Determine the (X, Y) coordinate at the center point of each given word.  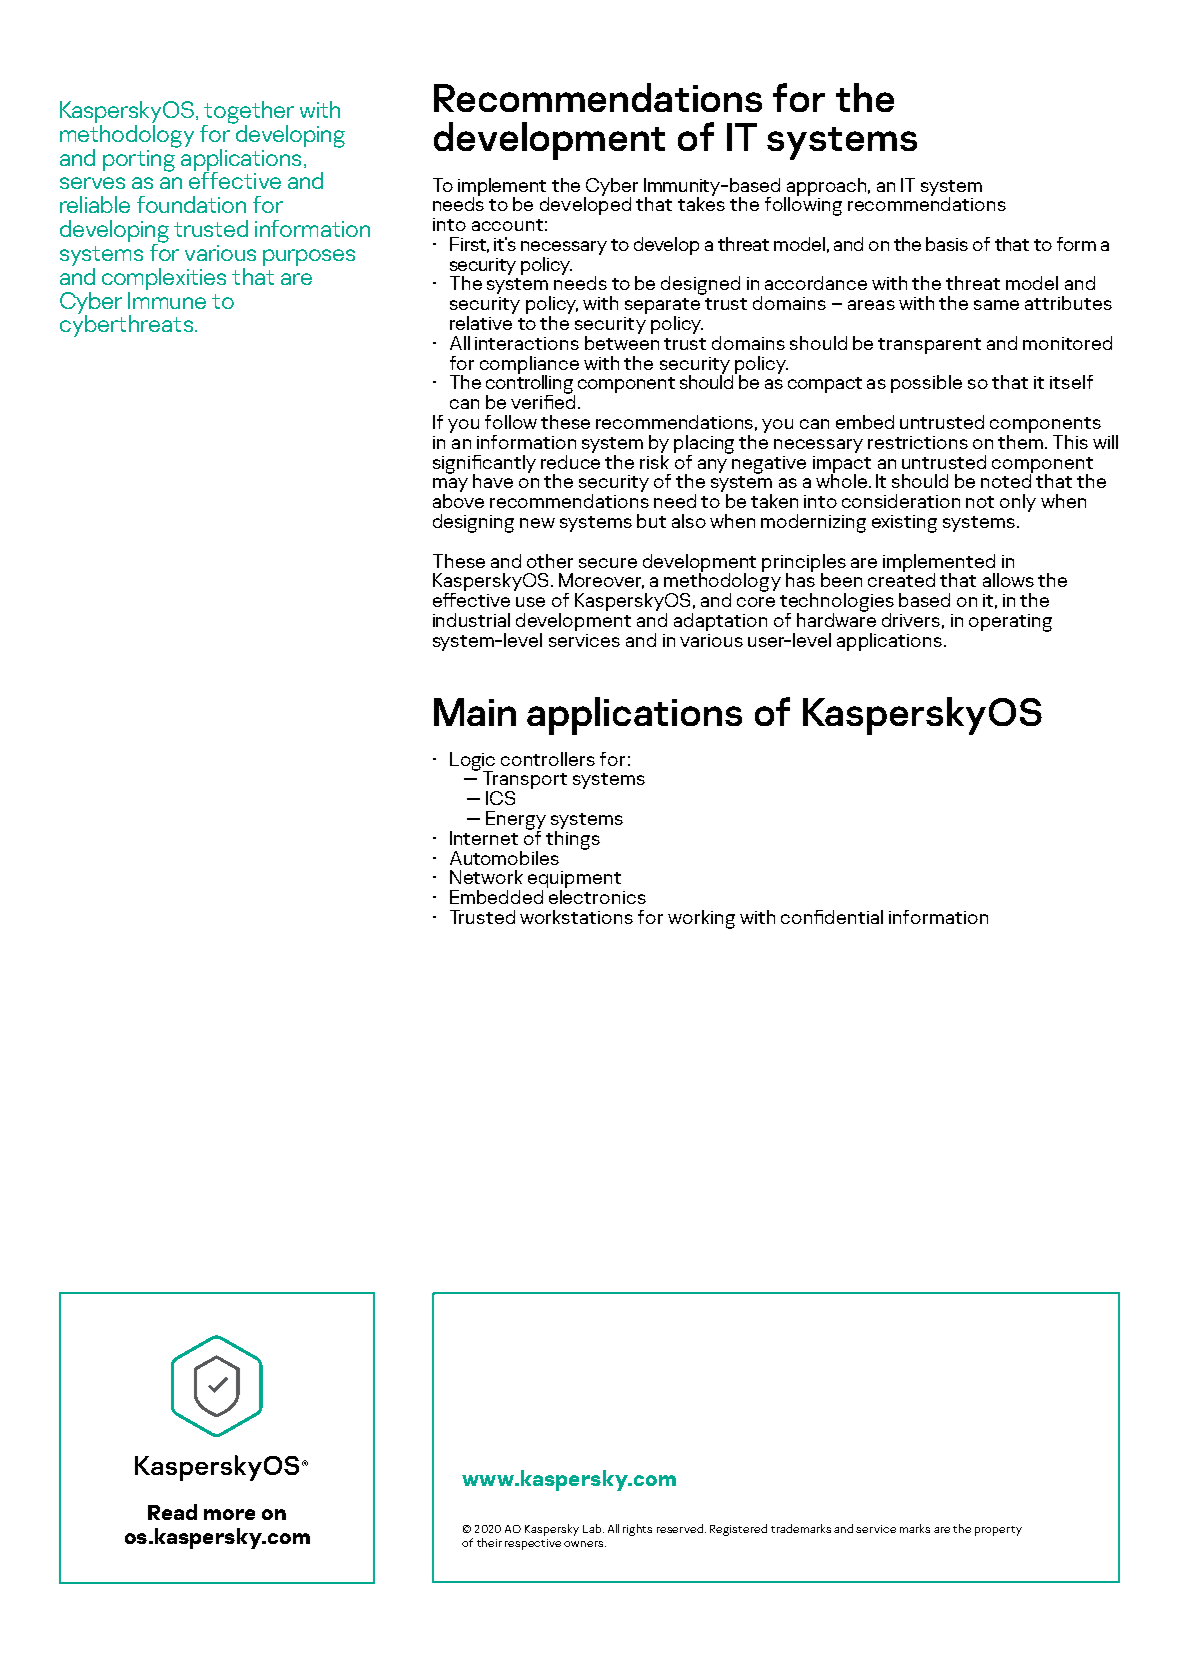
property (998, 1531)
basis (947, 244)
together (248, 113)
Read (172, 1512)
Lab (593, 1528)
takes (701, 203)
